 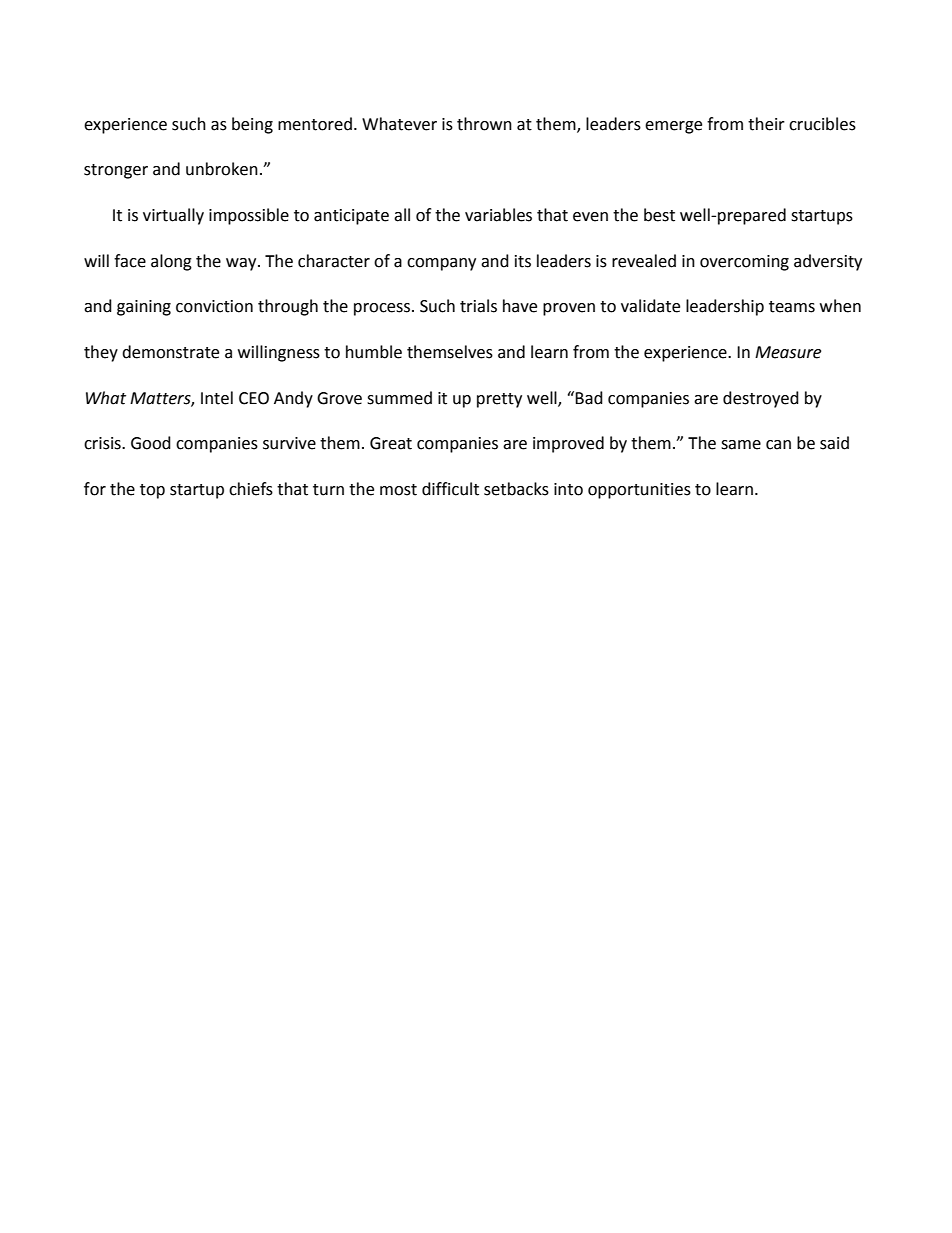 I want to click on overcoming, so click(x=744, y=263).
